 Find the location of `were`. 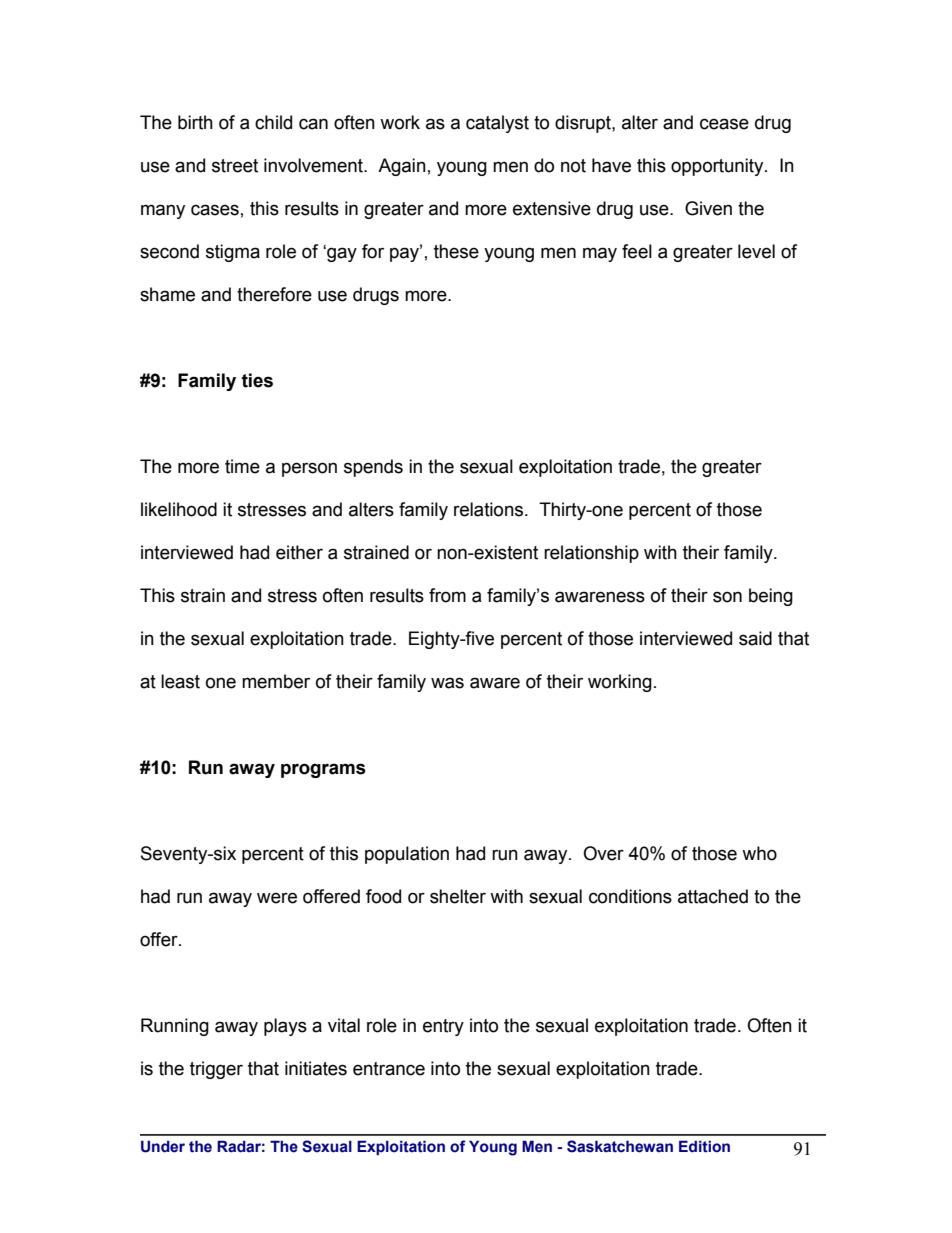

were is located at coordinates (277, 898).
